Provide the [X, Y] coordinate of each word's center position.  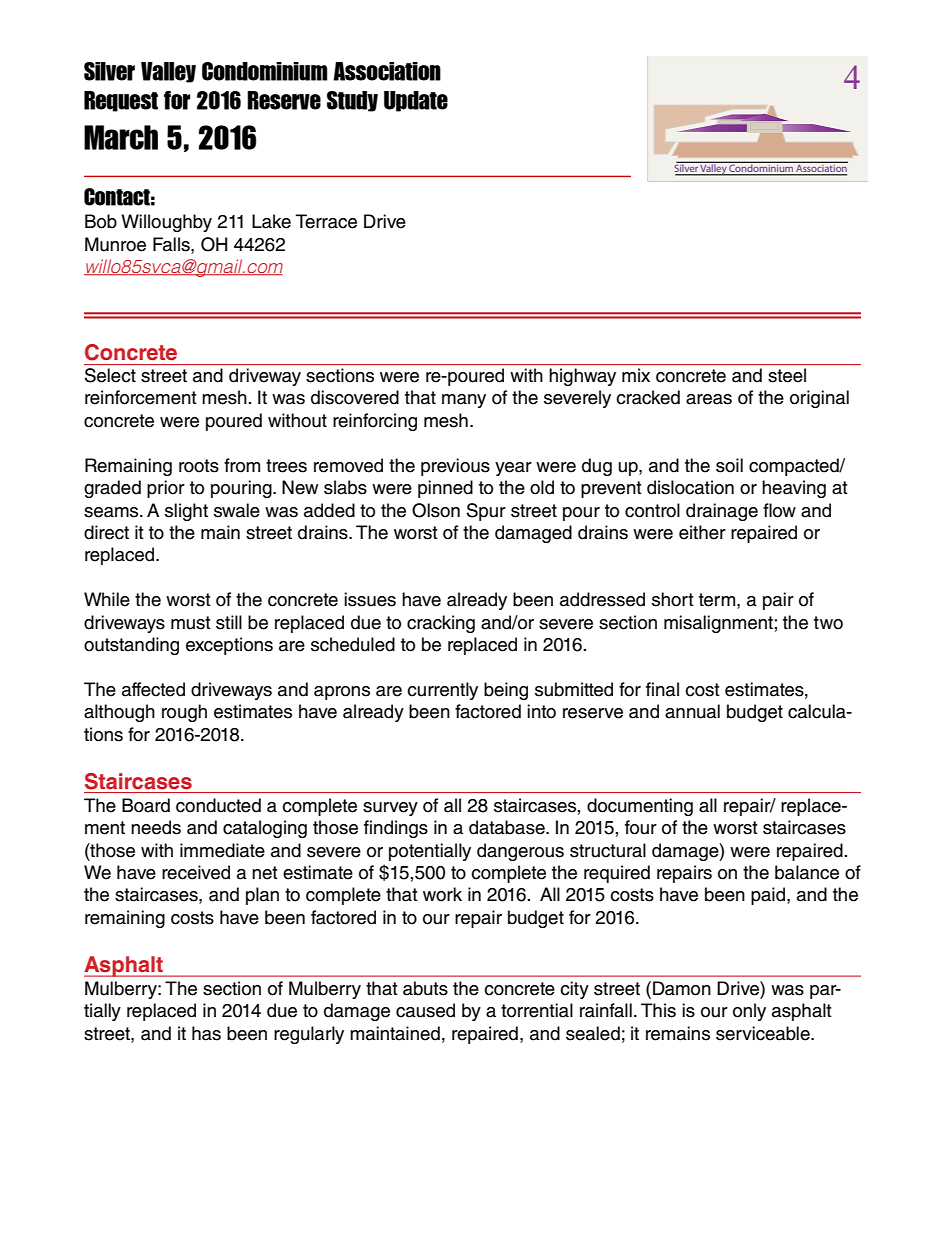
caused [425, 1010]
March [121, 137]
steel [787, 375]
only [749, 1012]
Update [416, 101]
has [206, 1033]
